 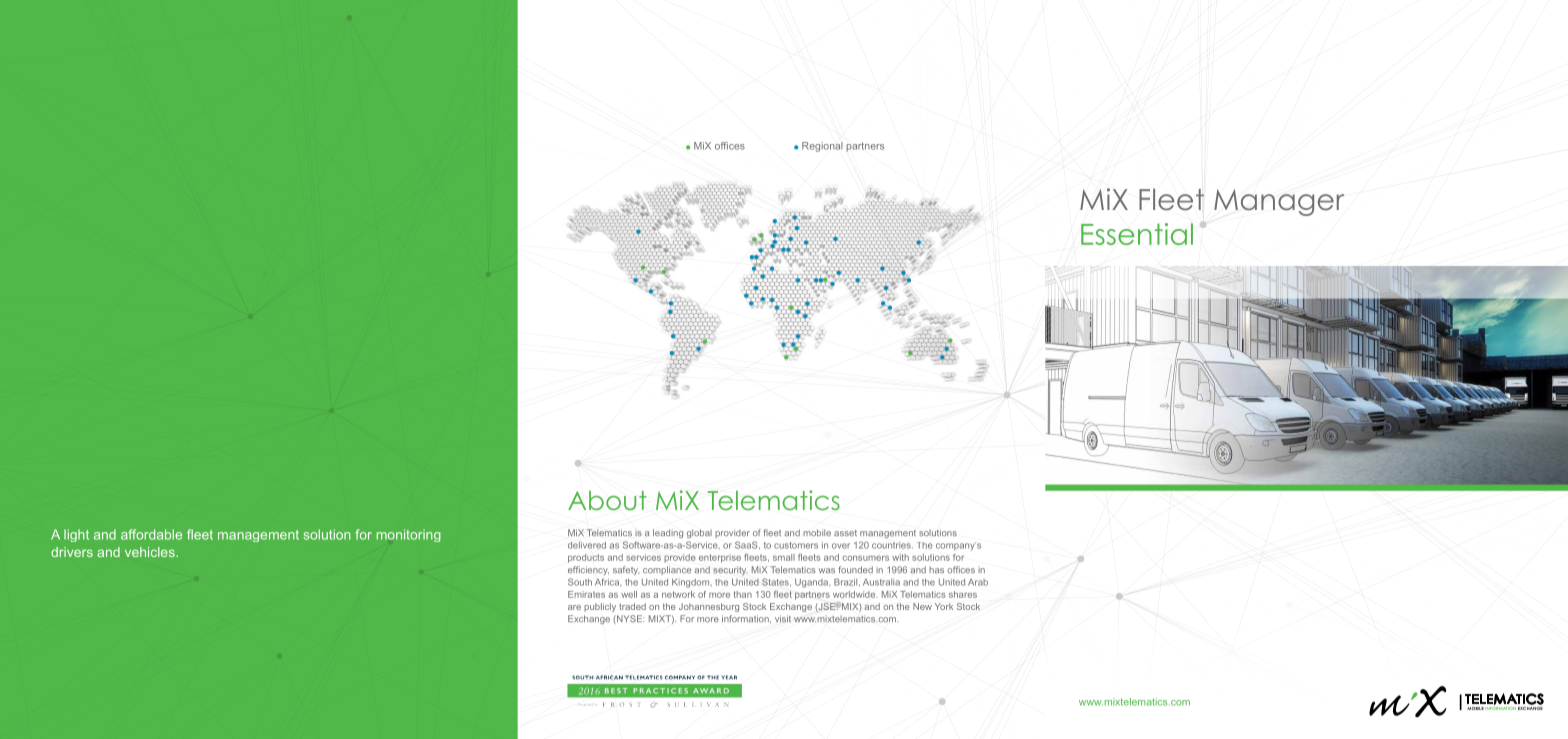 What do you see at coordinates (1137, 234) in the document?
I see `Essential` at bounding box center [1137, 234].
